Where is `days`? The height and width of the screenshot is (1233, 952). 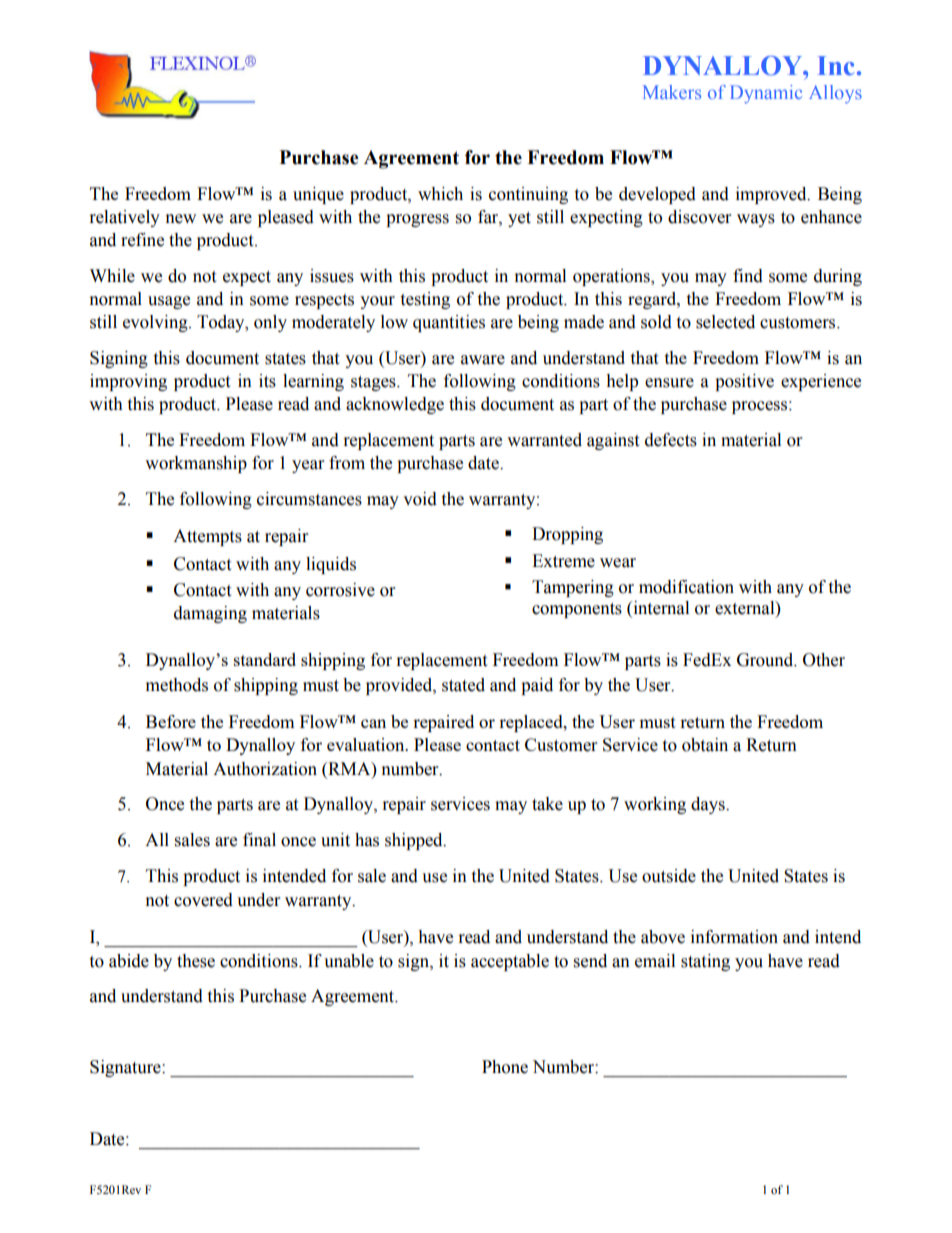 days is located at coordinates (709, 805).
